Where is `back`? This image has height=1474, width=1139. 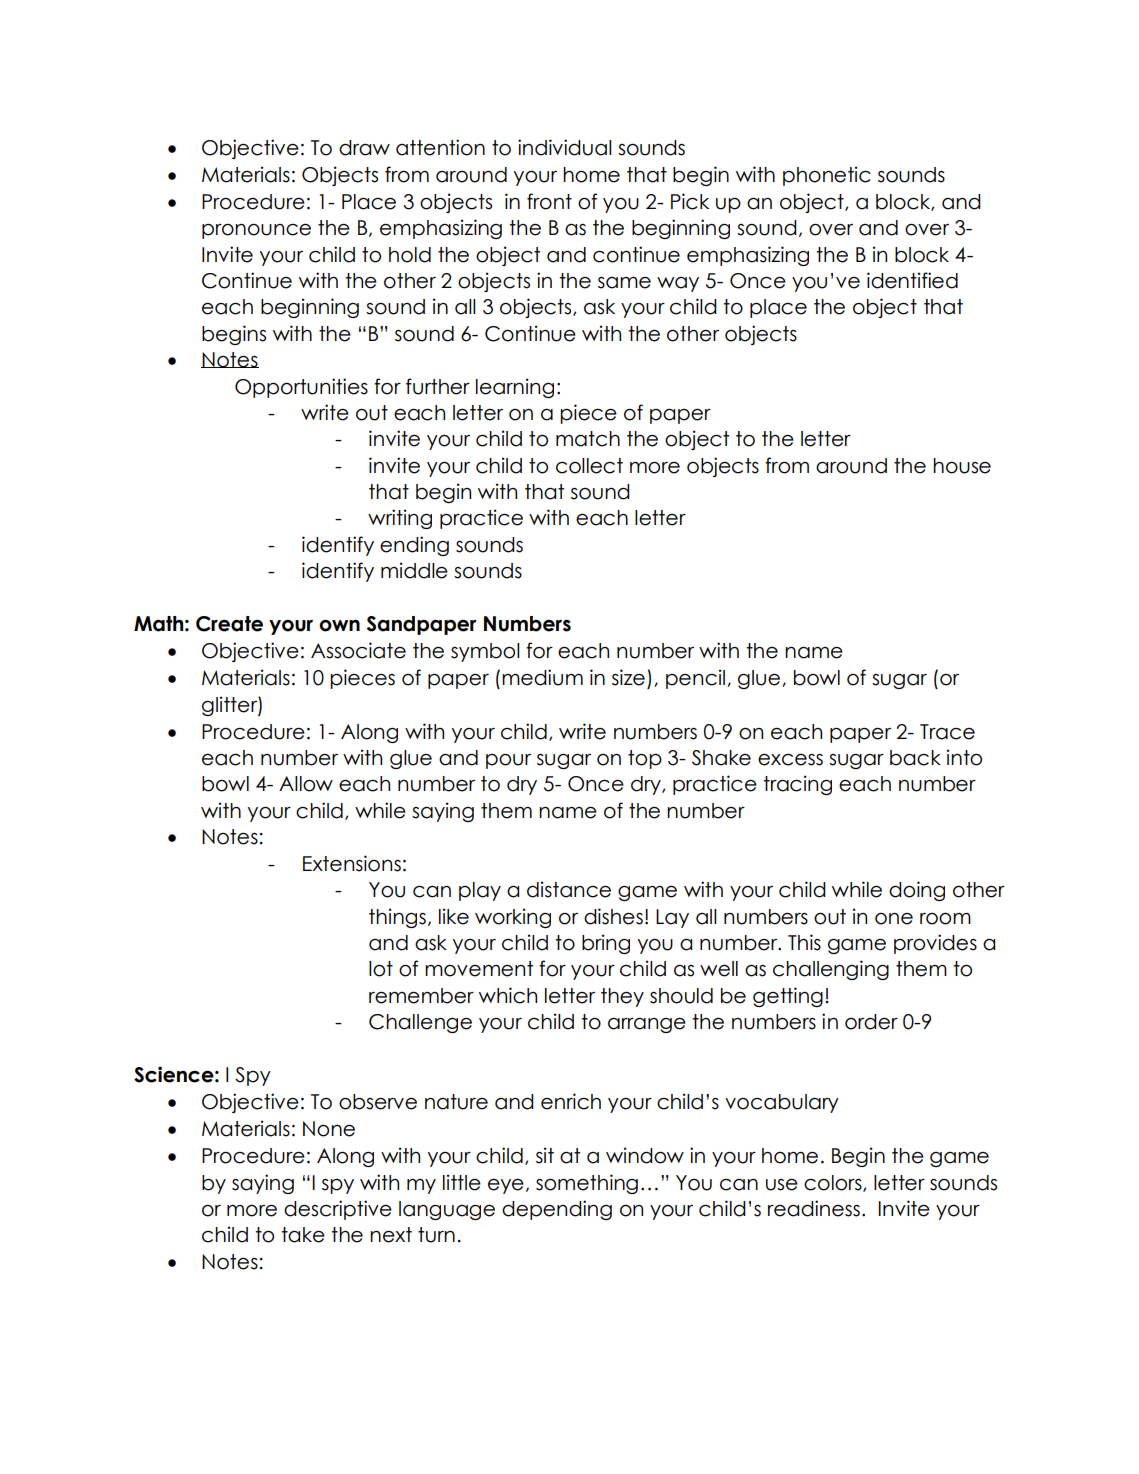 back is located at coordinates (915, 758).
